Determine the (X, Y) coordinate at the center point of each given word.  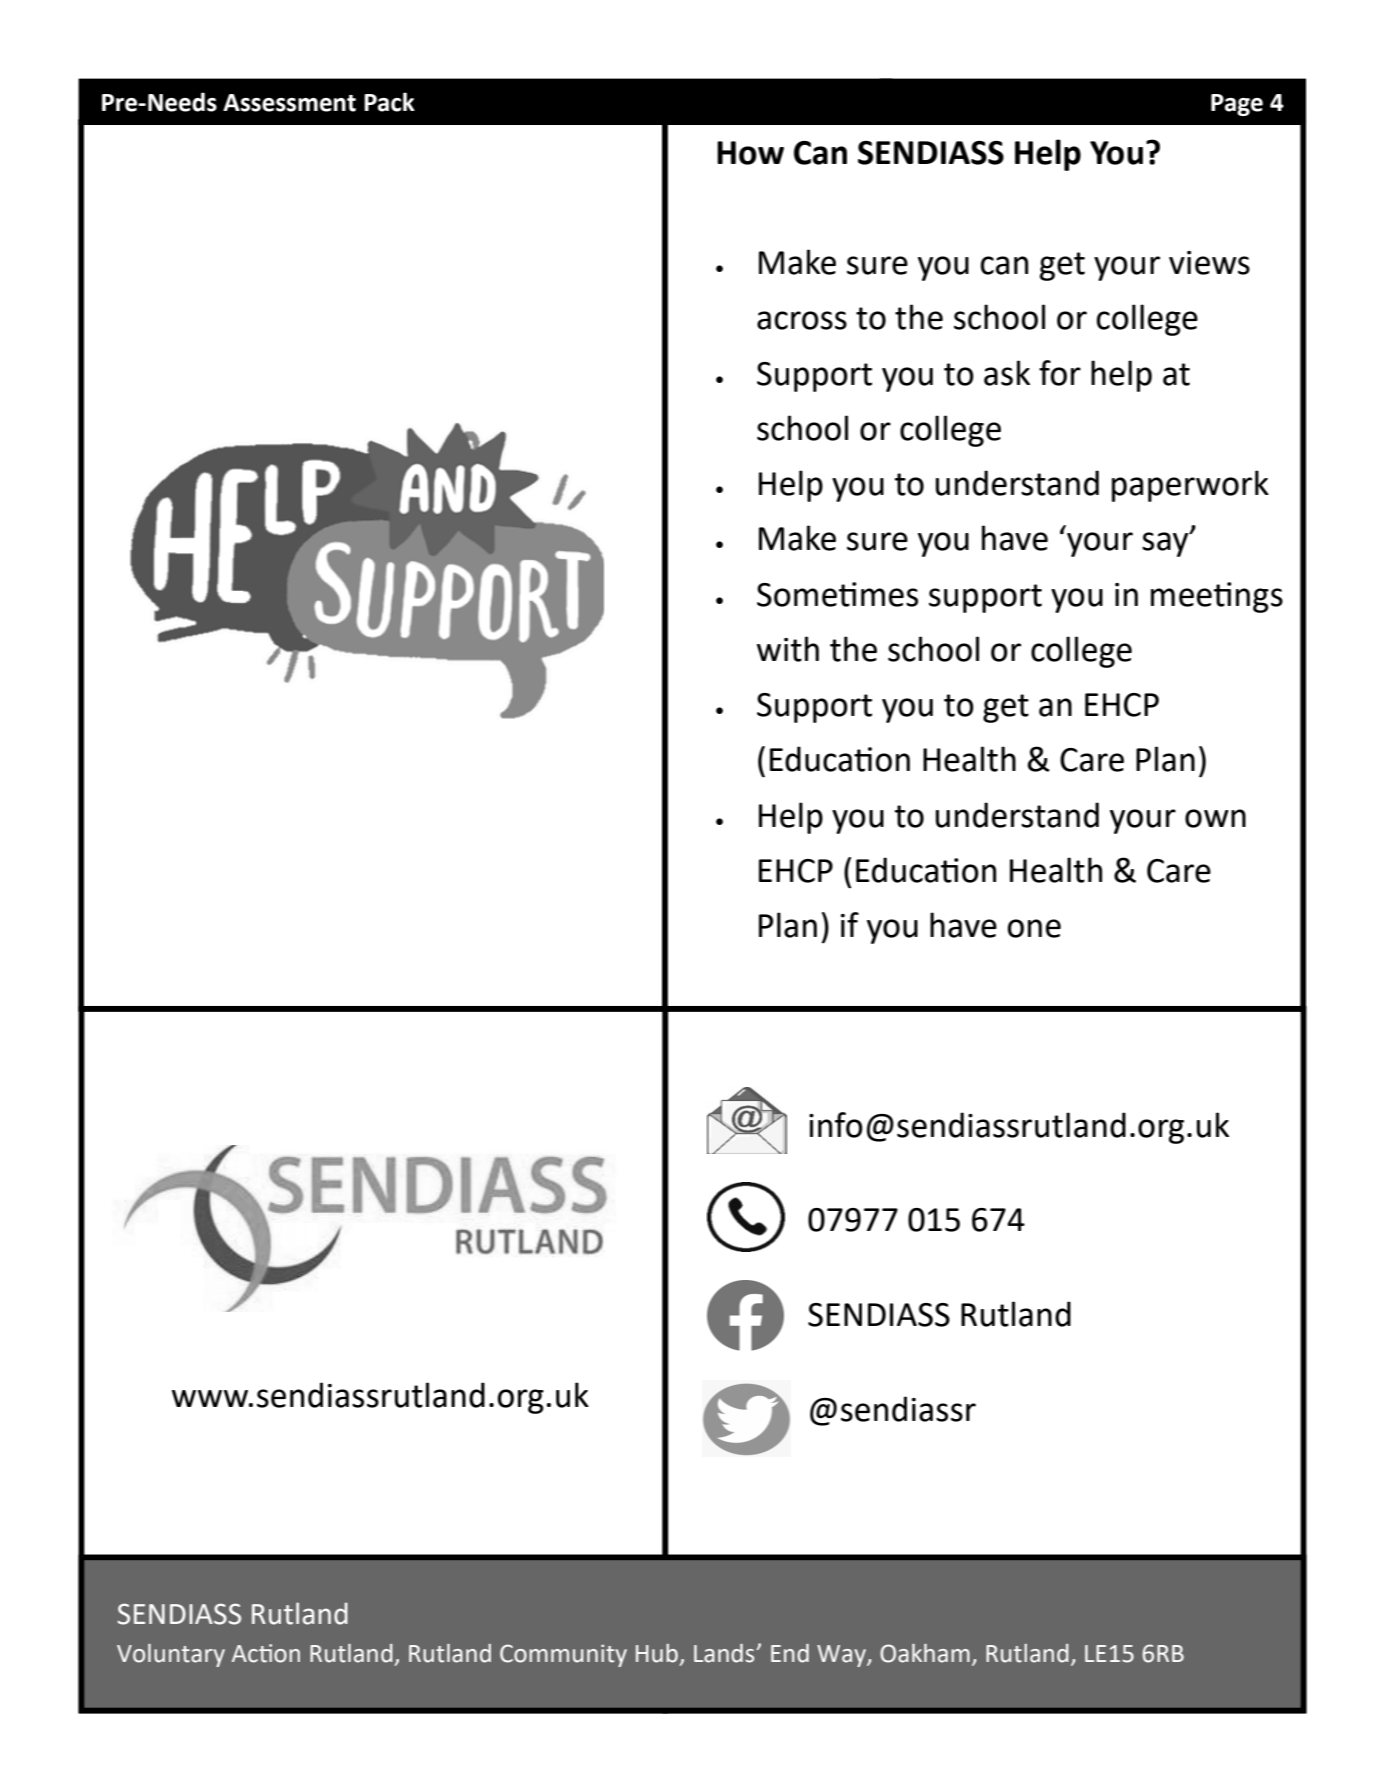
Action (266, 1653)
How (750, 153)
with (788, 649)
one (1034, 928)
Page (1237, 105)
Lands (725, 1653)
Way (842, 1656)
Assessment (289, 103)
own (1215, 818)
